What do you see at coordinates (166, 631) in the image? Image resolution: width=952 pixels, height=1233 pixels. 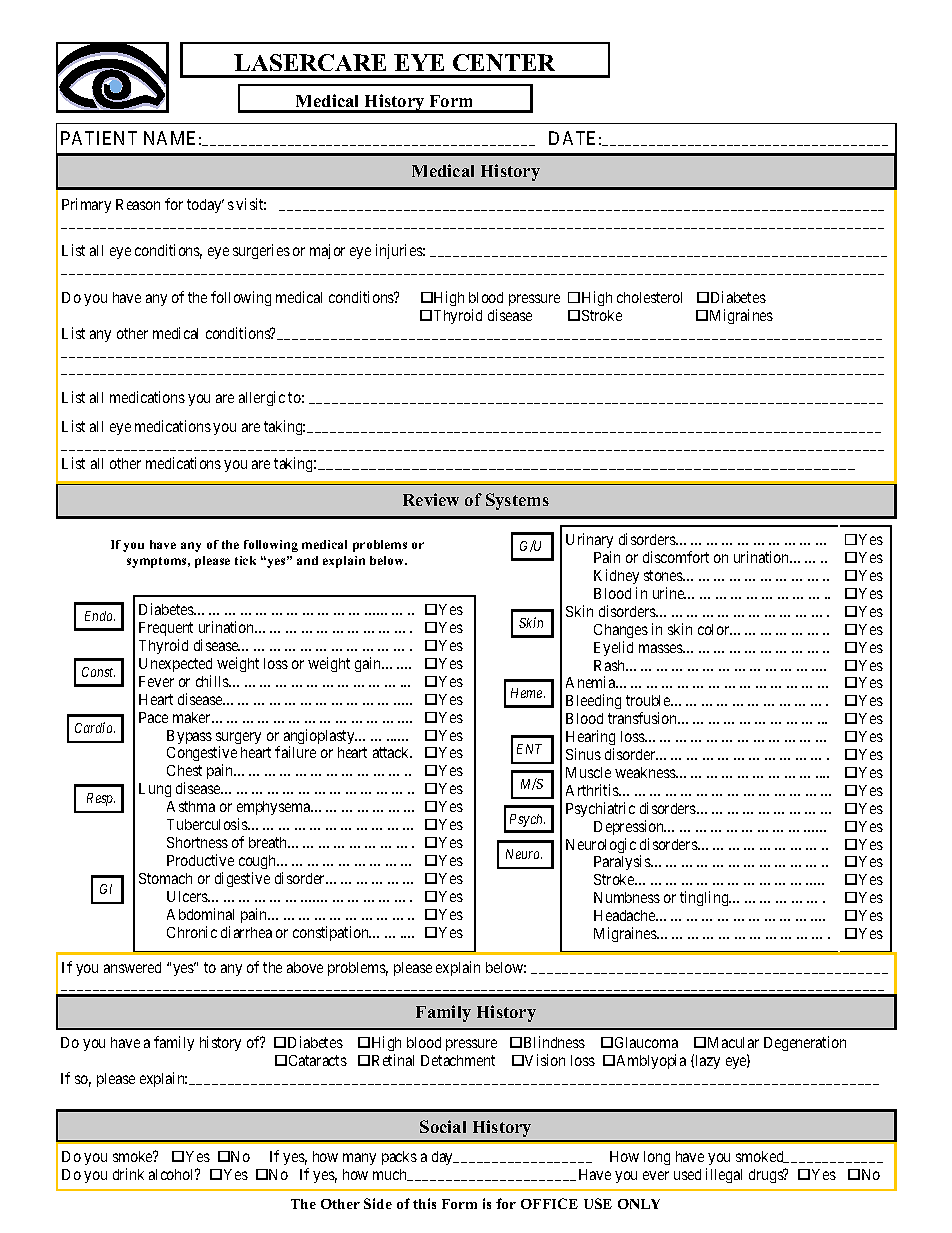 I see `Frequent` at bounding box center [166, 631].
